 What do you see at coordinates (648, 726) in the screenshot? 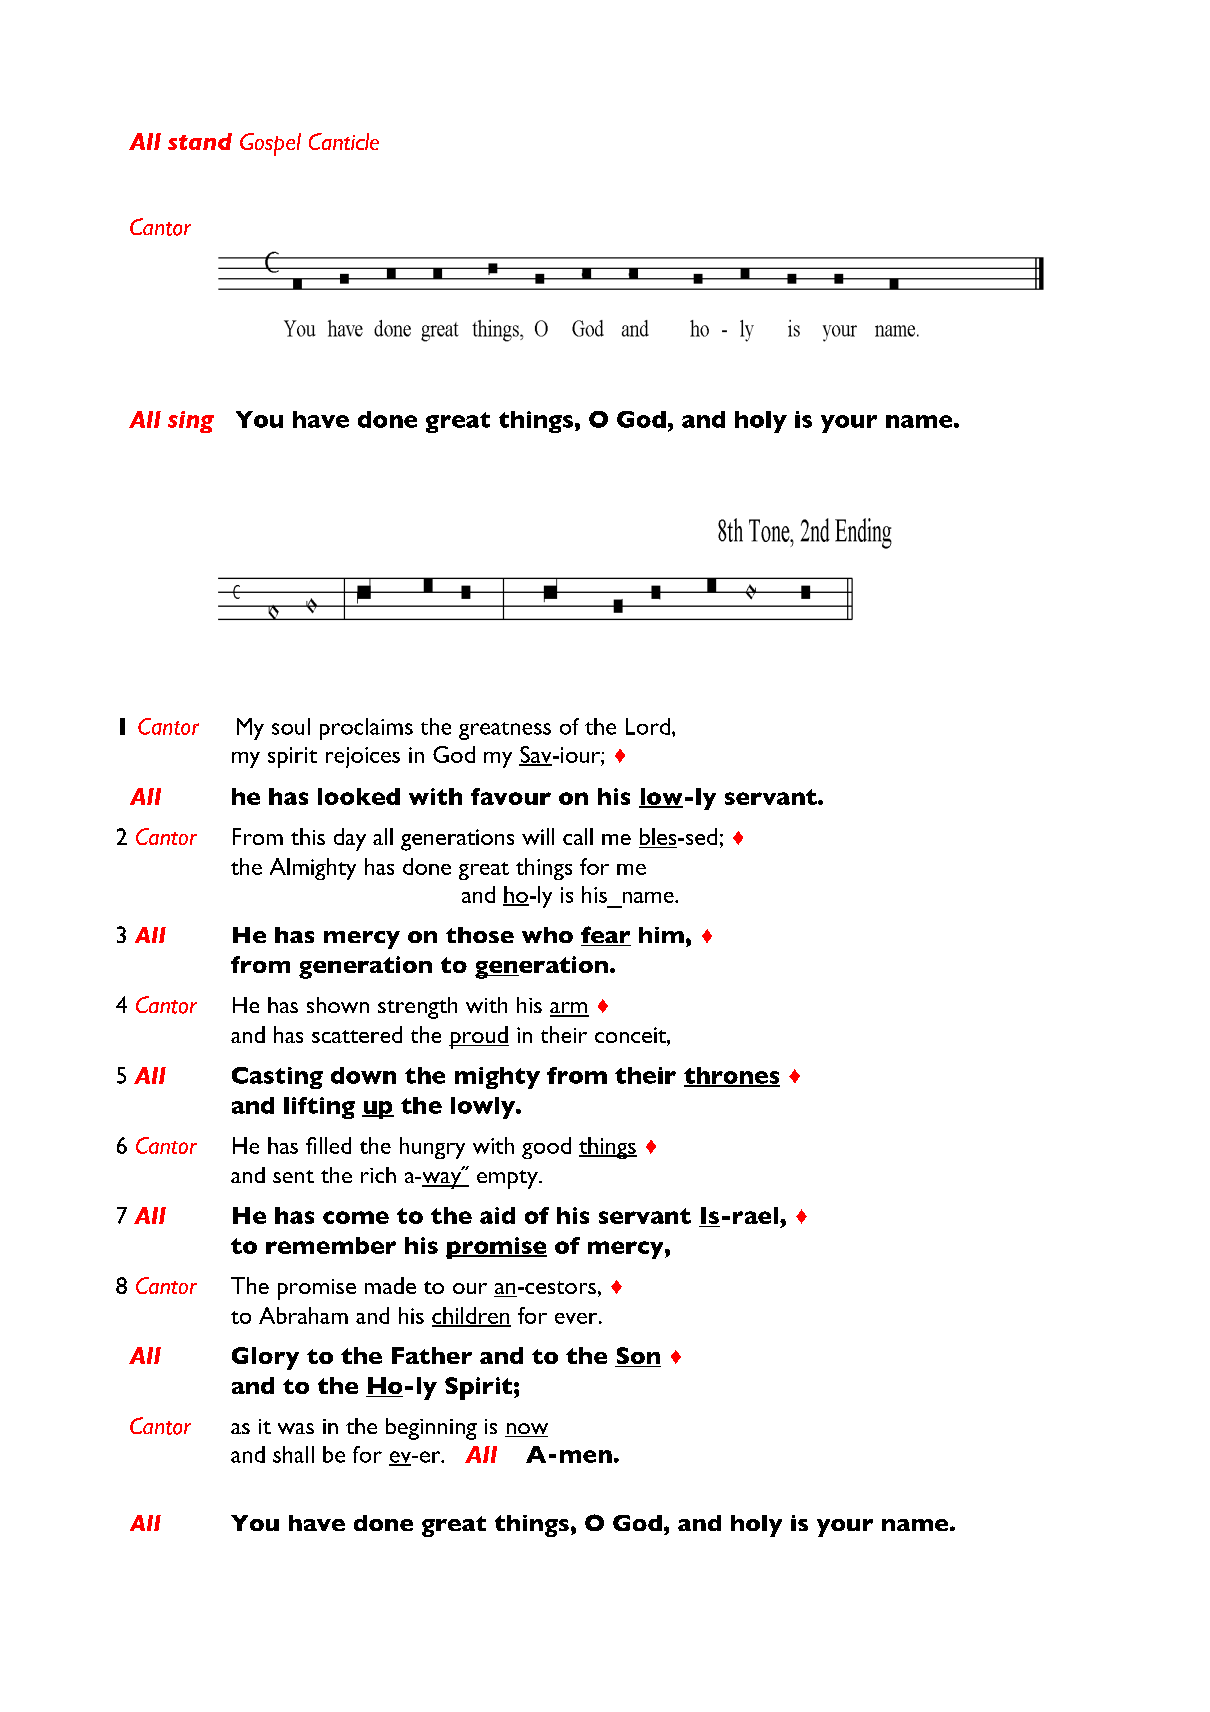
I see `Lord` at bounding box center [648, 726].
